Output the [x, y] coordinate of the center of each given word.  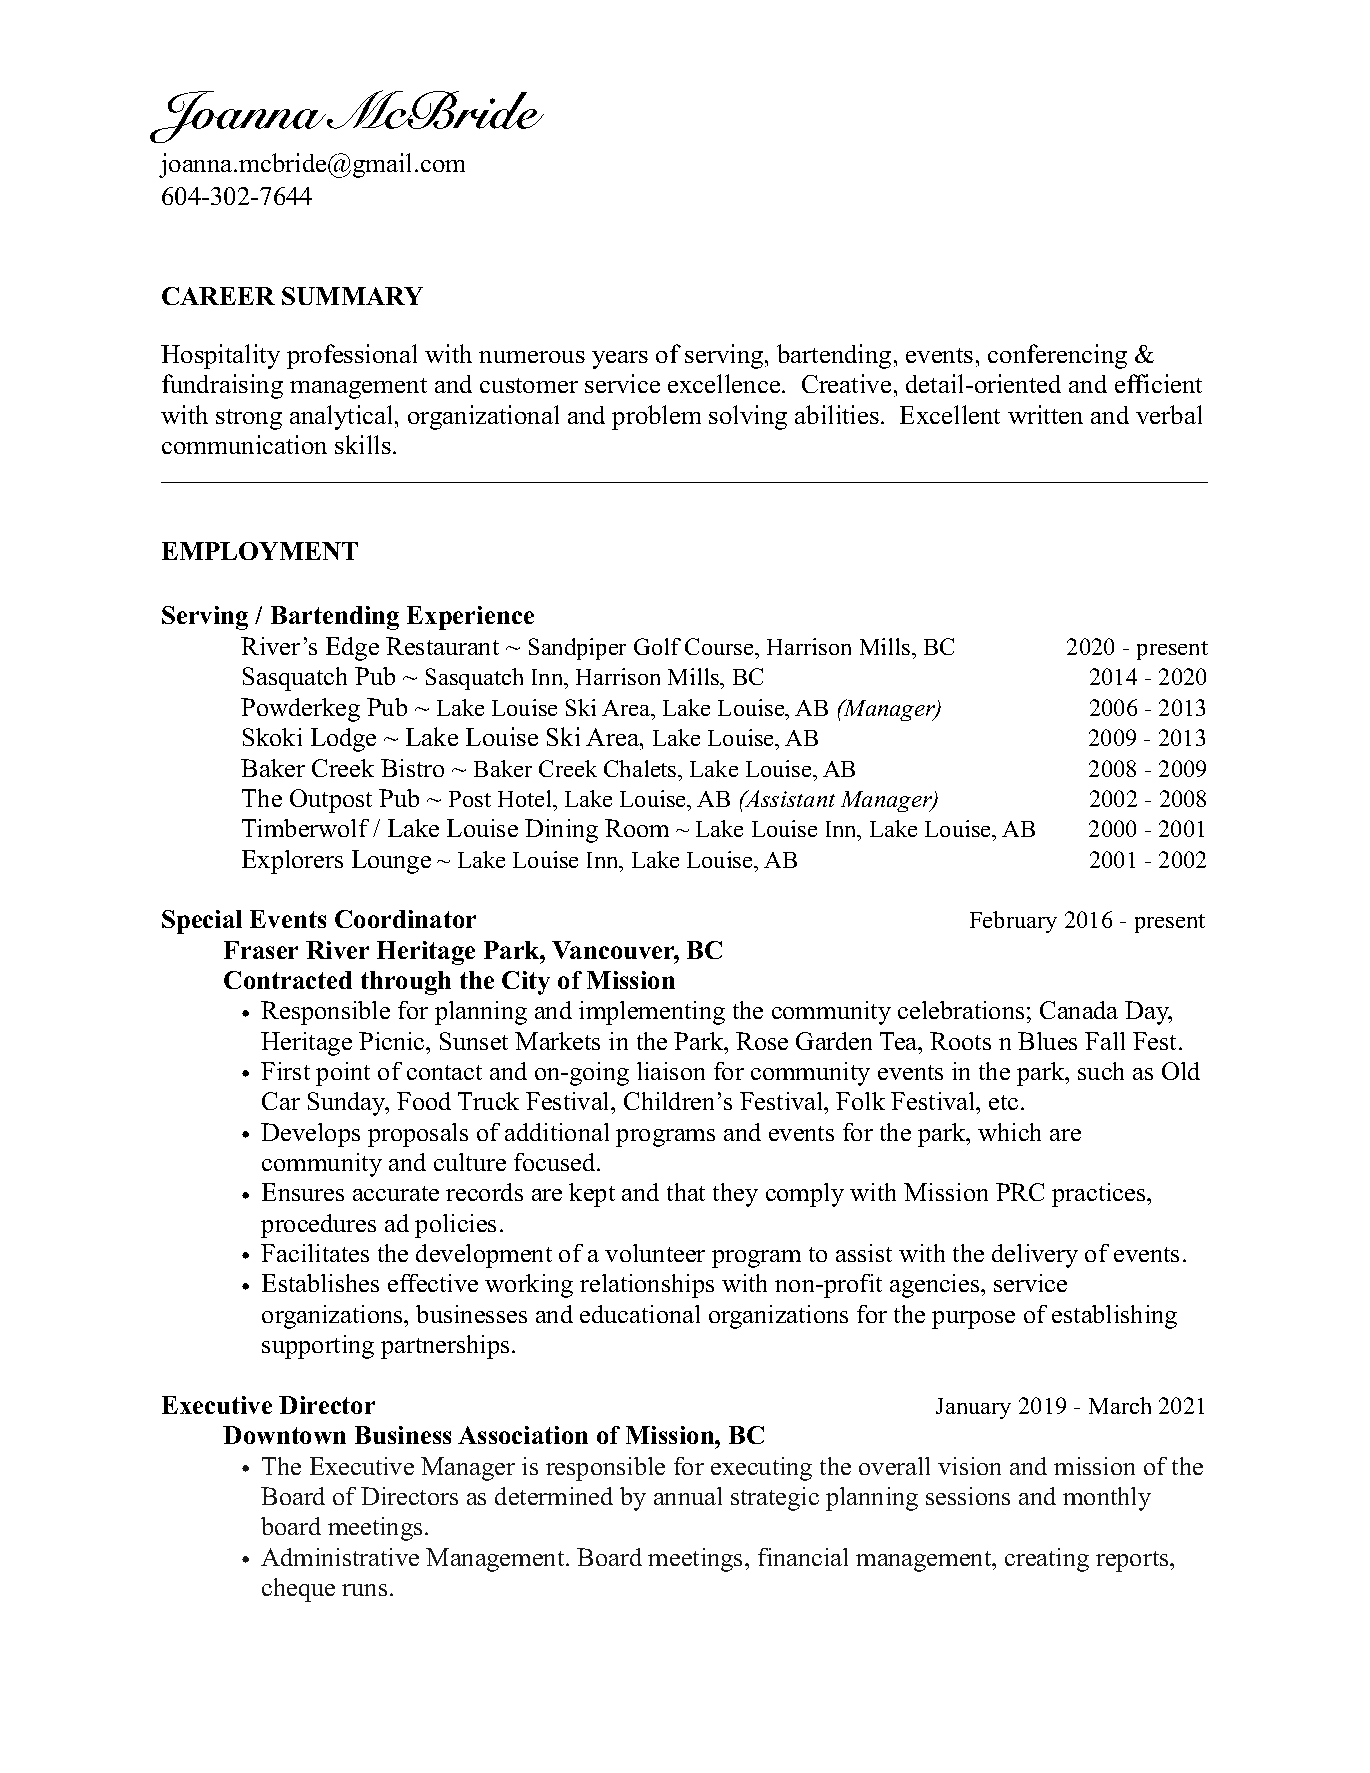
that [686, 1192]
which [1009, 1132]
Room [637, 828]
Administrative [340, 1557]
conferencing [1057, 356]
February [1013, 922]
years [620, 360]
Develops [310, 1135]
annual [688, 1496]
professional [352, 356]
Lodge [343, 740]
